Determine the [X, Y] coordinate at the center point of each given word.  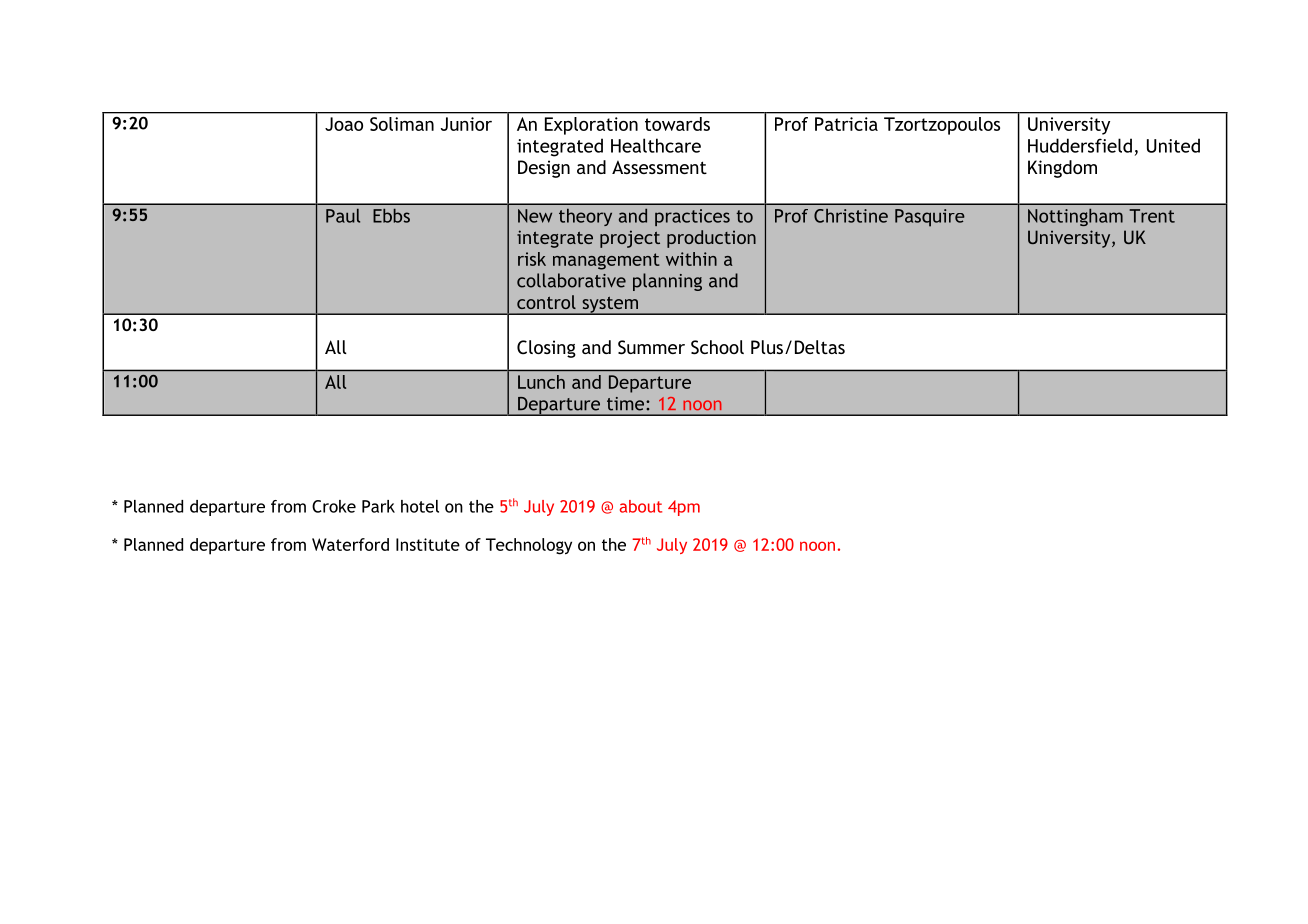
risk [532, 259]
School [717, 347]
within [691, 259]
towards [677, 124]
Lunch [541, 382]
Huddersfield [1080, 145]
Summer [651, 347]
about [641, 506]
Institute [428, 544]
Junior [466, 124]
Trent [1152, 216]
